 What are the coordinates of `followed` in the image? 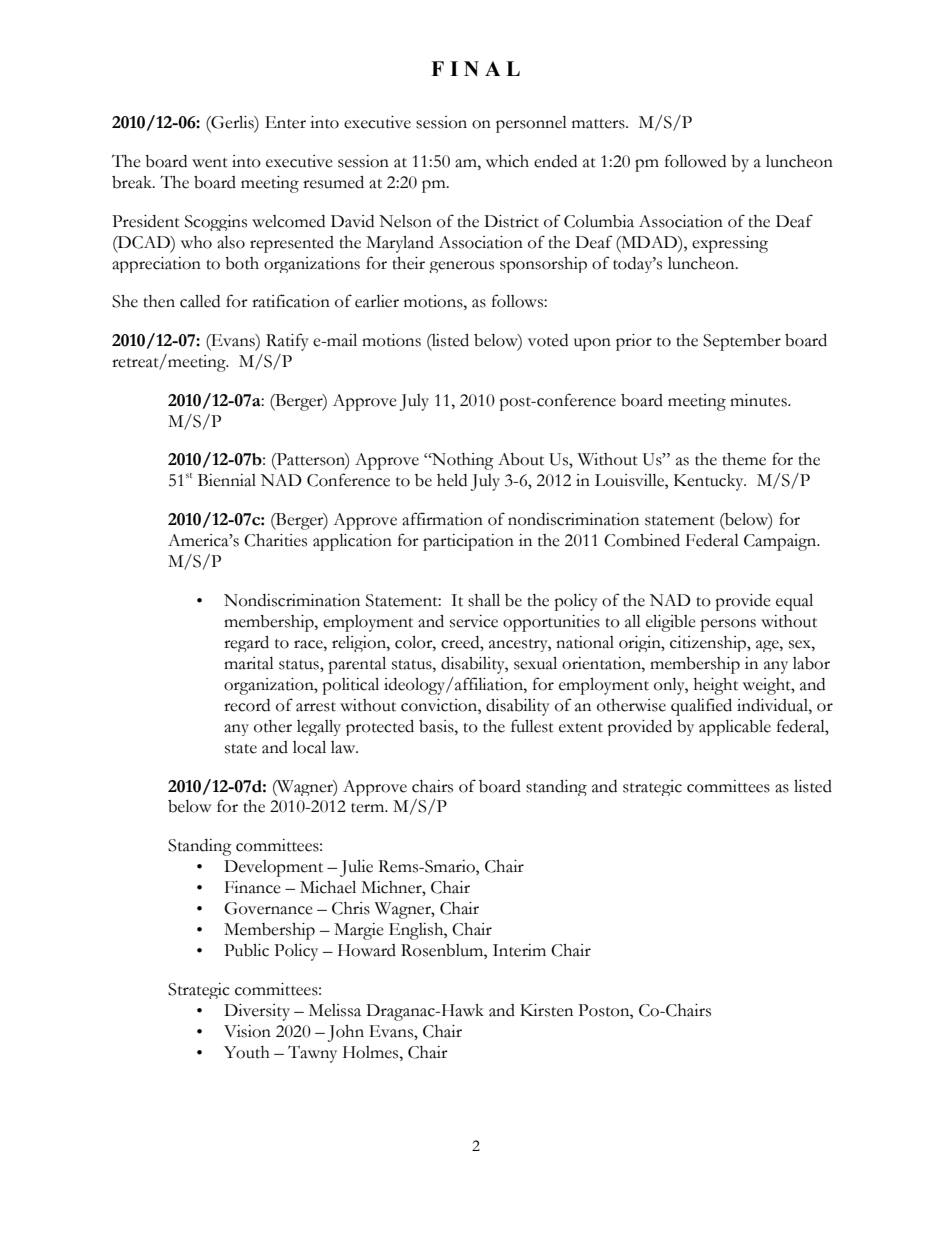 It's located at (695, 161).
